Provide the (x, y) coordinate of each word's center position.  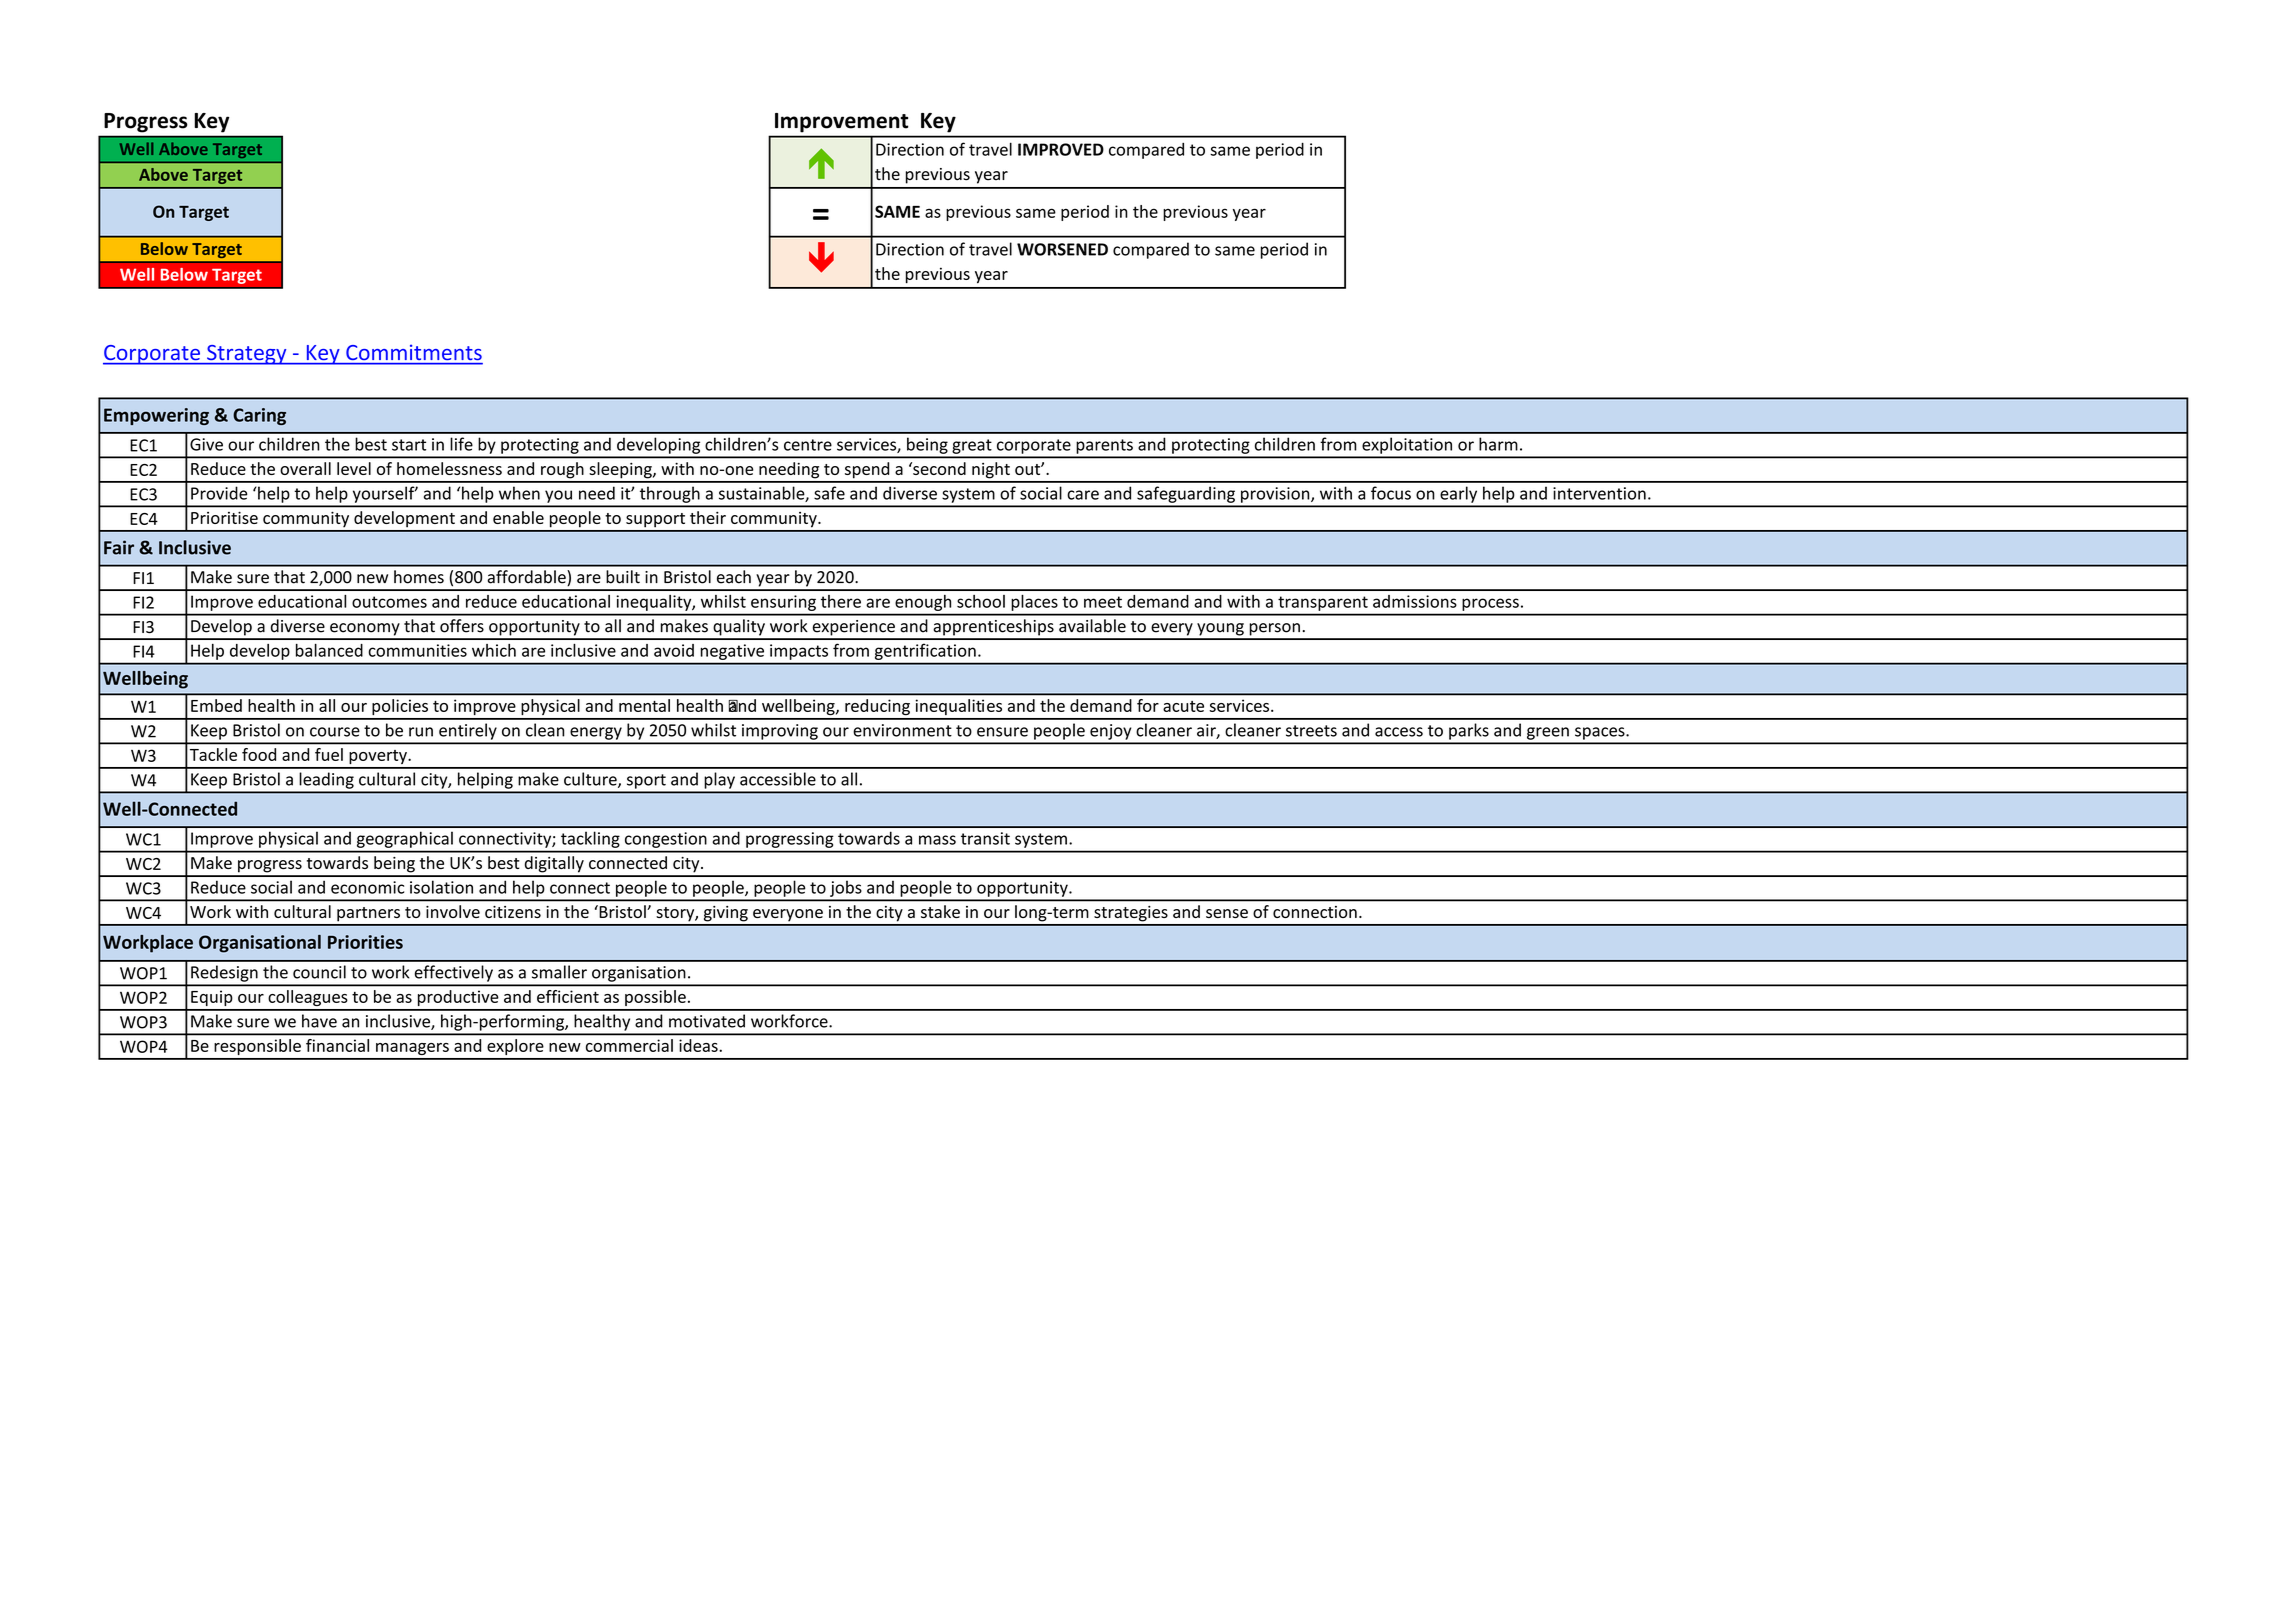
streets (1311, 731)
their (708, 517)
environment (902, 730)
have (319, 1021)
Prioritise (224, 517)
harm (1498, 444)
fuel (329, 754)
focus (1391, 493)
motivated (707, 1021)
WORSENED (1062, 249)
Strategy (247, 355)
